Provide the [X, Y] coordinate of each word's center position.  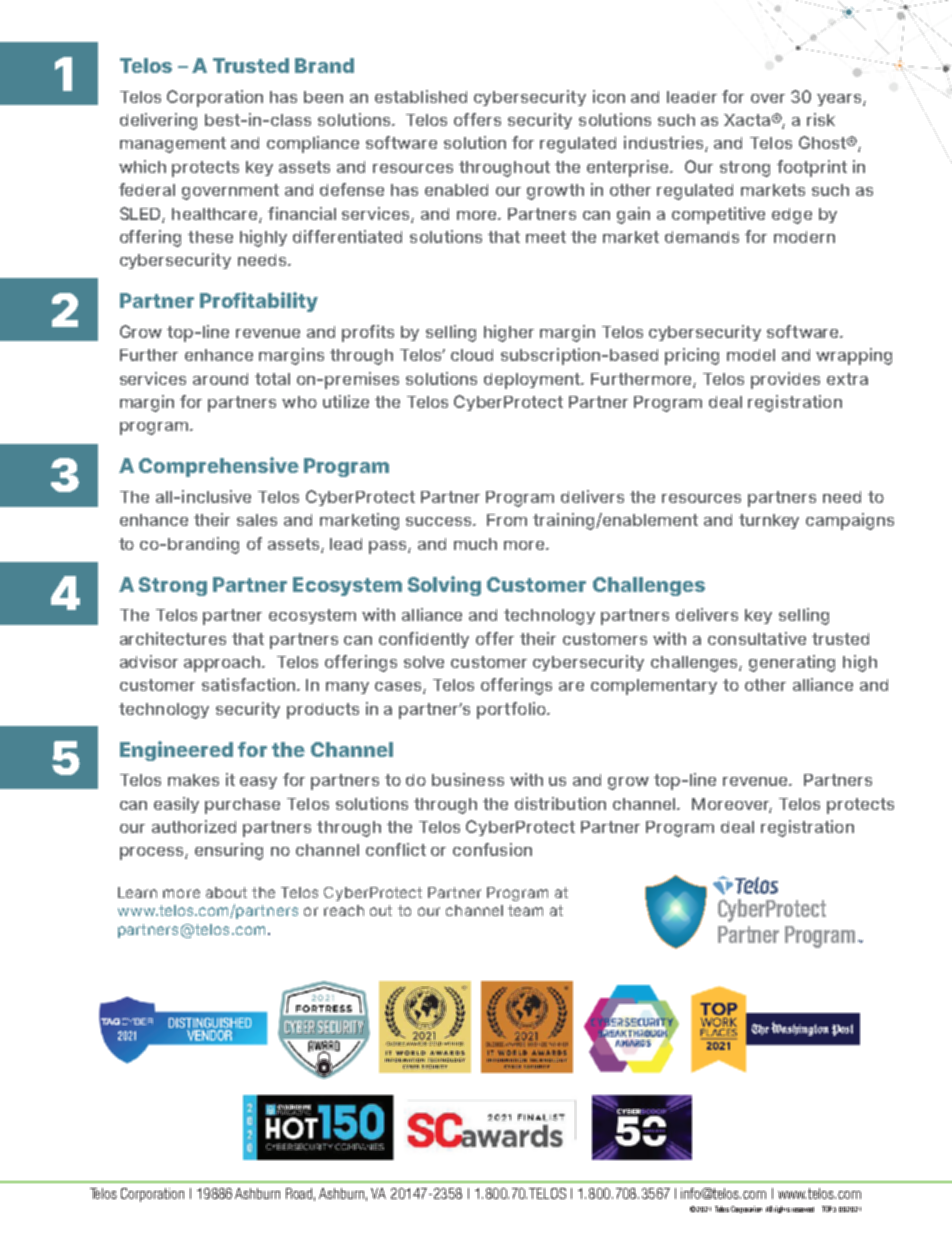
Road [300, 1194]
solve [424, 662]
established [421, 96]
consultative [757, 638]
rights [782, 1209]
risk [821, 119]
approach [223, 664]
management [173, 145]
